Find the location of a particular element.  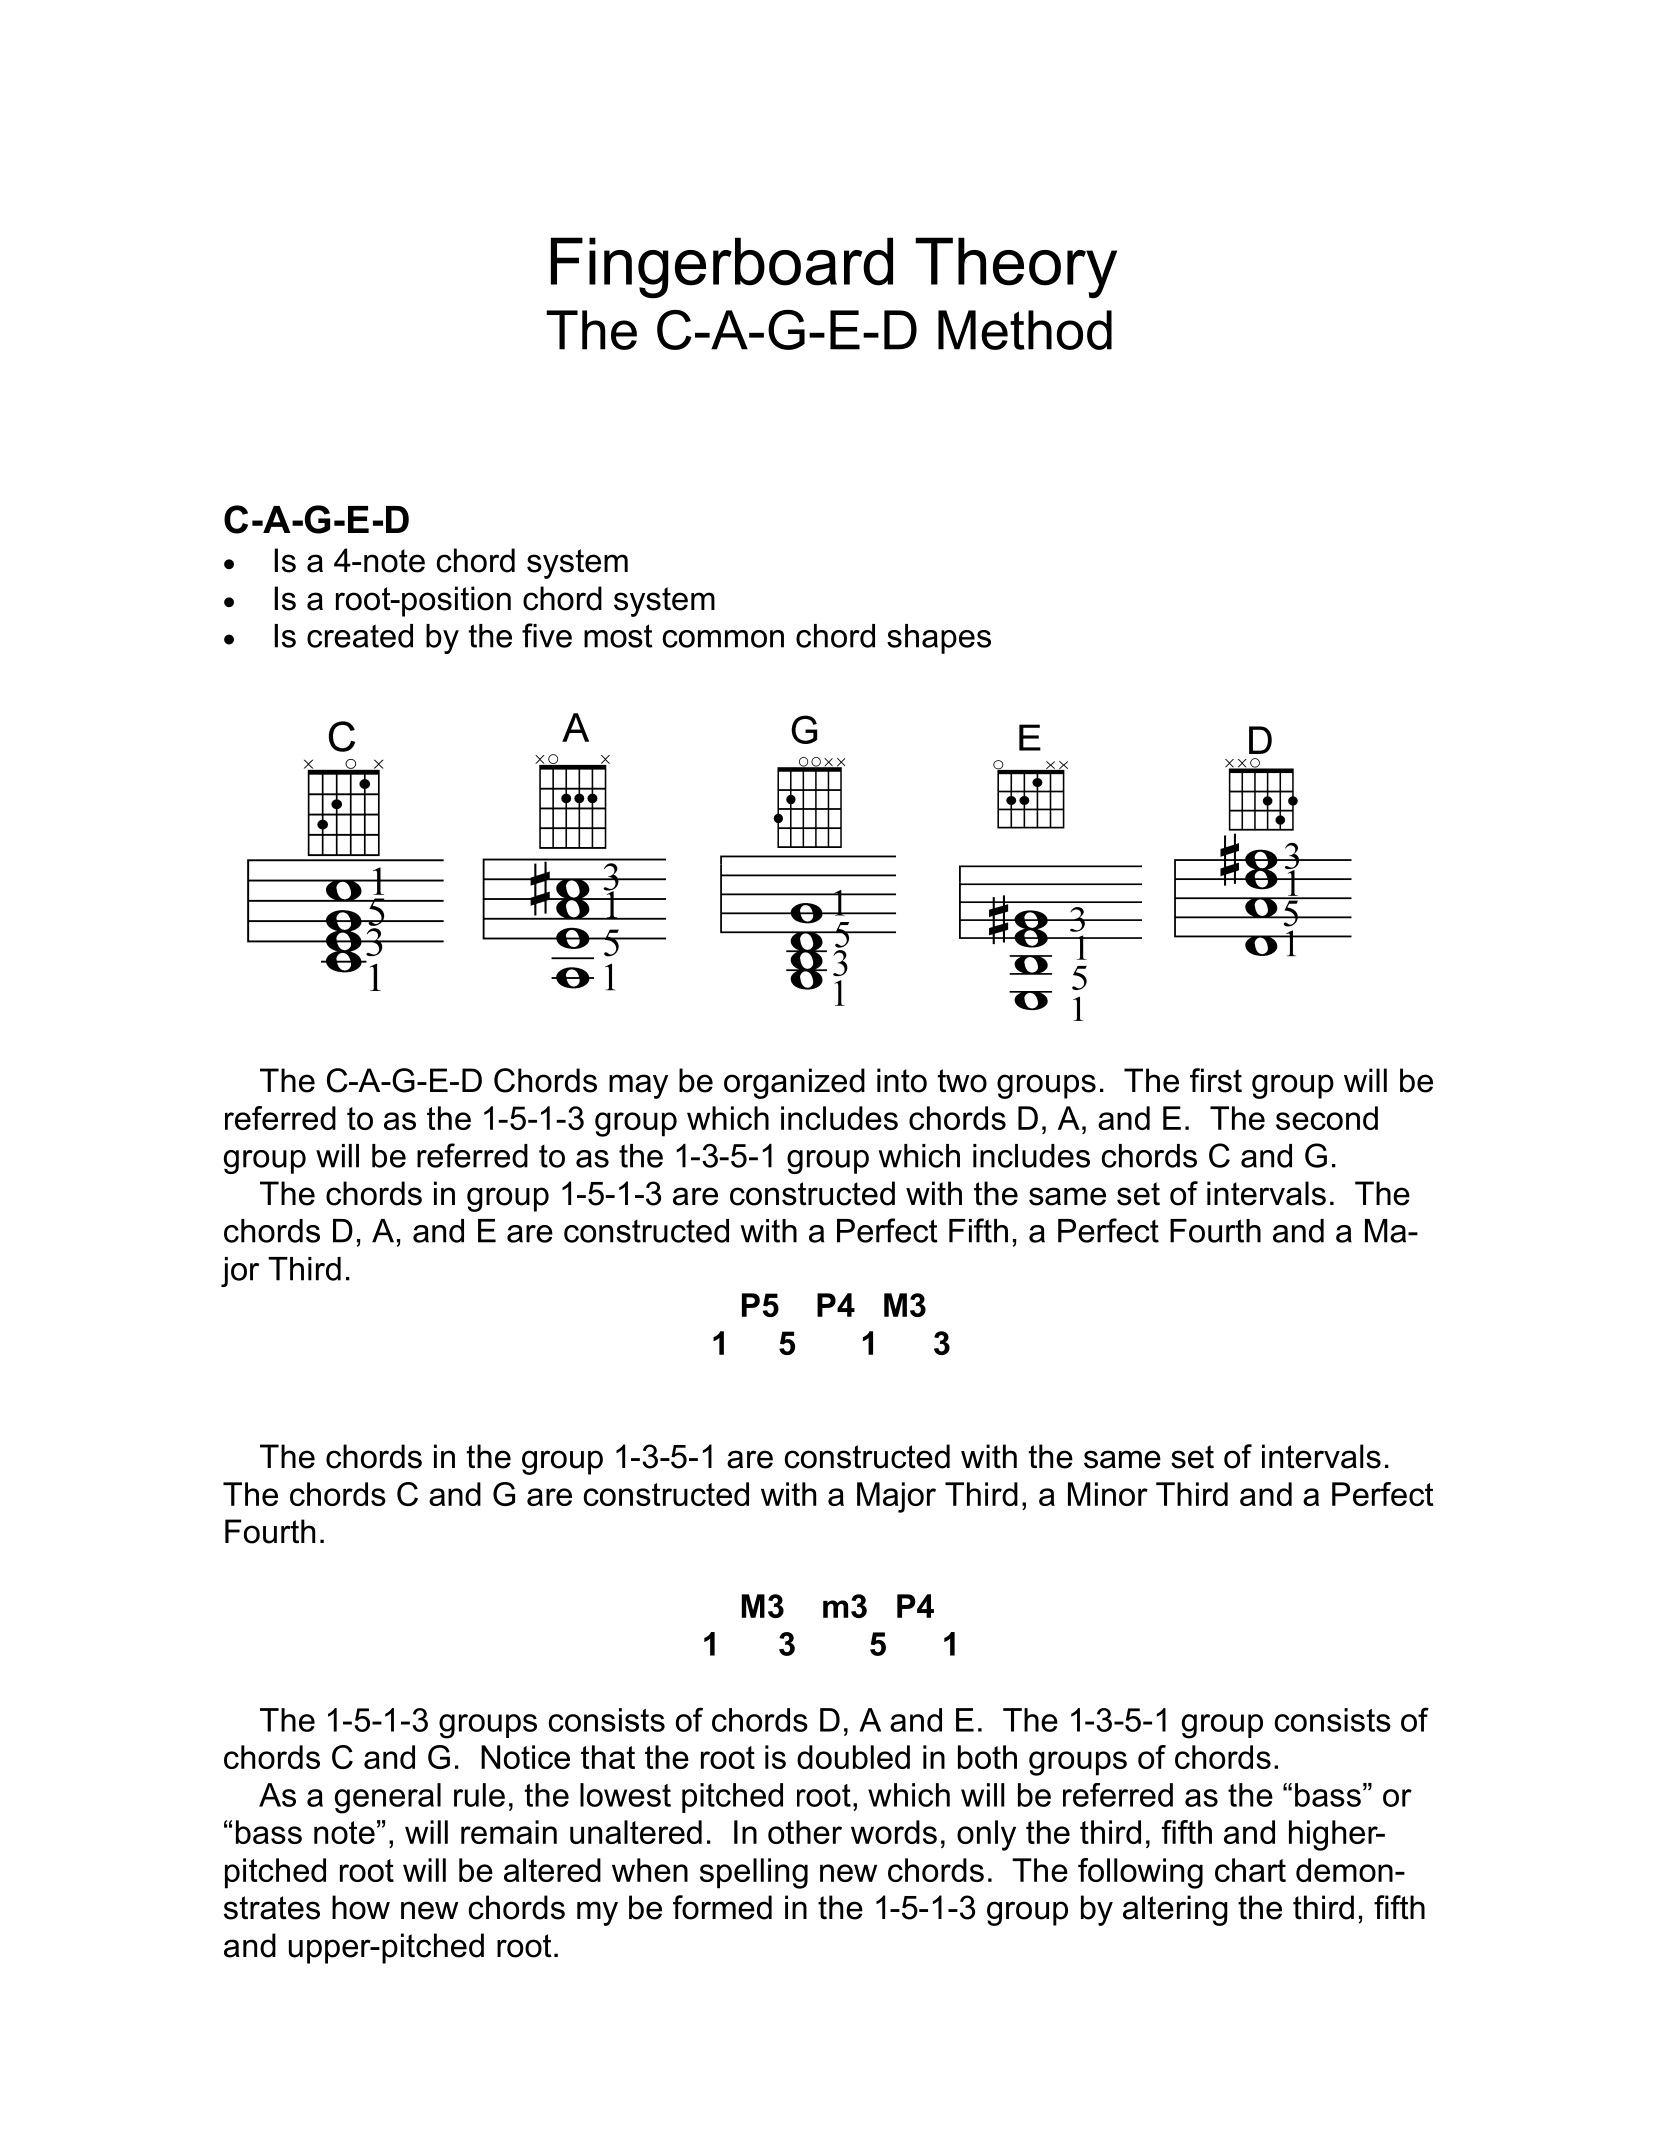

first is located at coordinates (1216, 1080).
